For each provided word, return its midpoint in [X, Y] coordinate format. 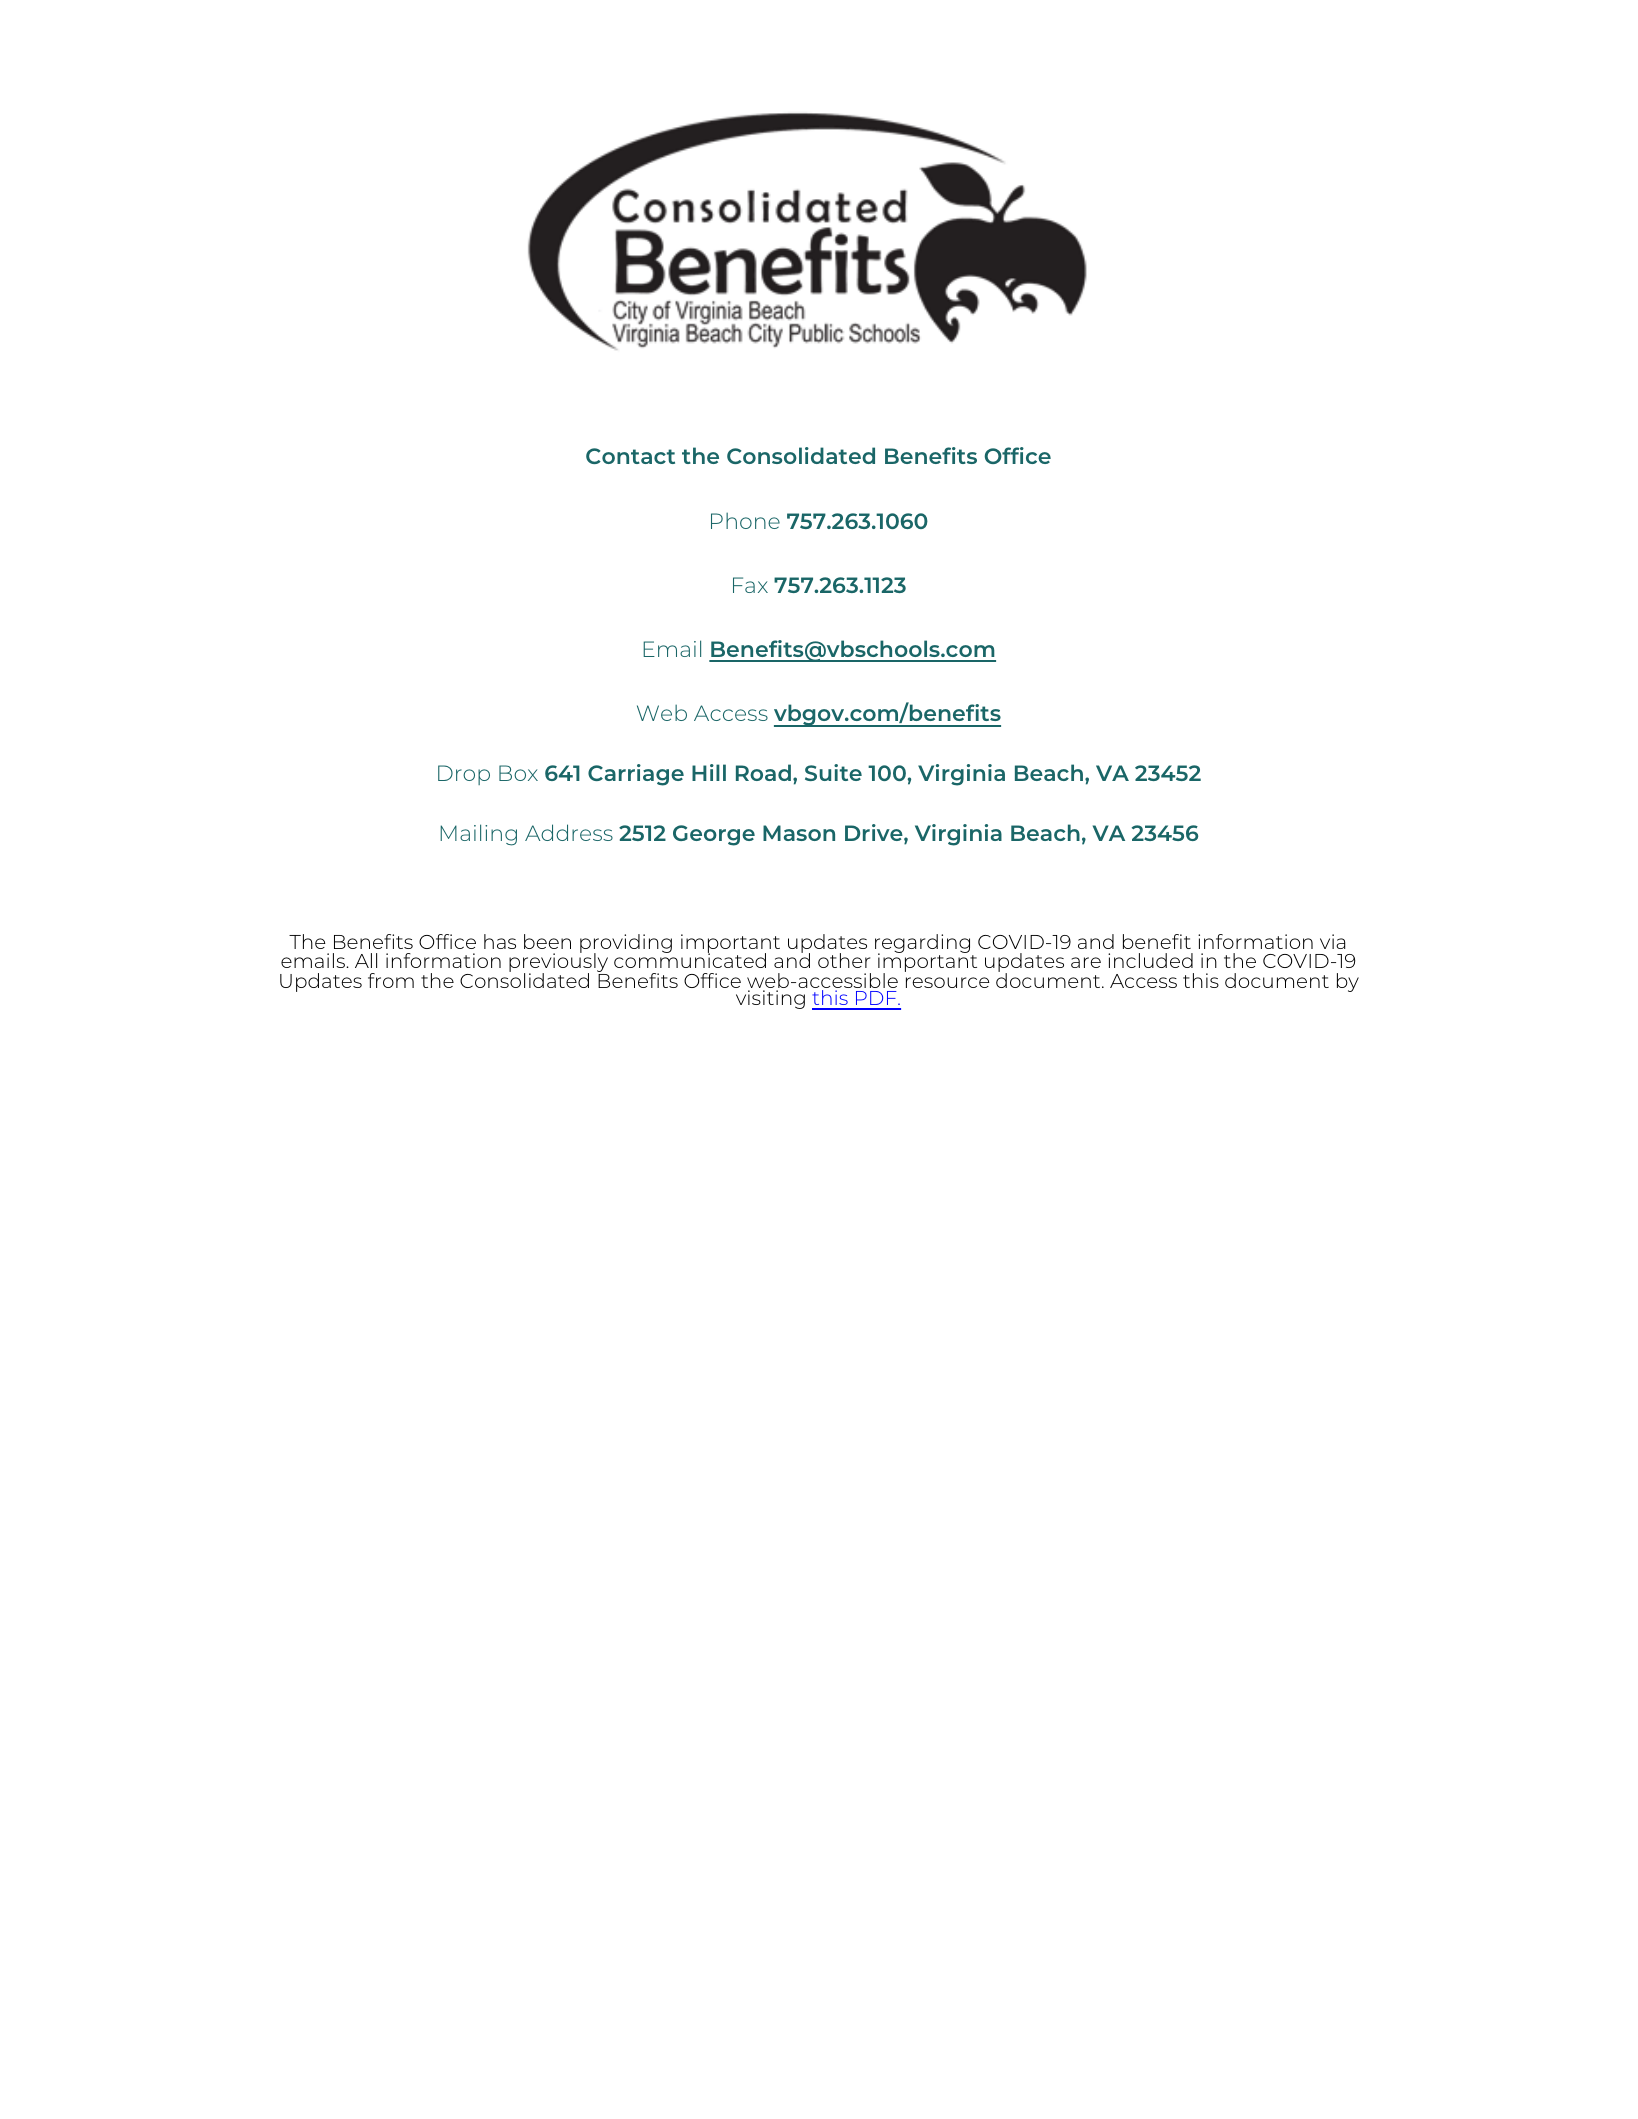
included [1150, 960]
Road [763, 772]
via [1332, 941]
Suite [833, 772]
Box [518, 773]
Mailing [478, 835]
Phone [745, 521]
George [714, 835]
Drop [464, 775]
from [391, 980]
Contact [630, 456]
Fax [750, 585]
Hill [709, 772]
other [844, 960]
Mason [799, 833]
